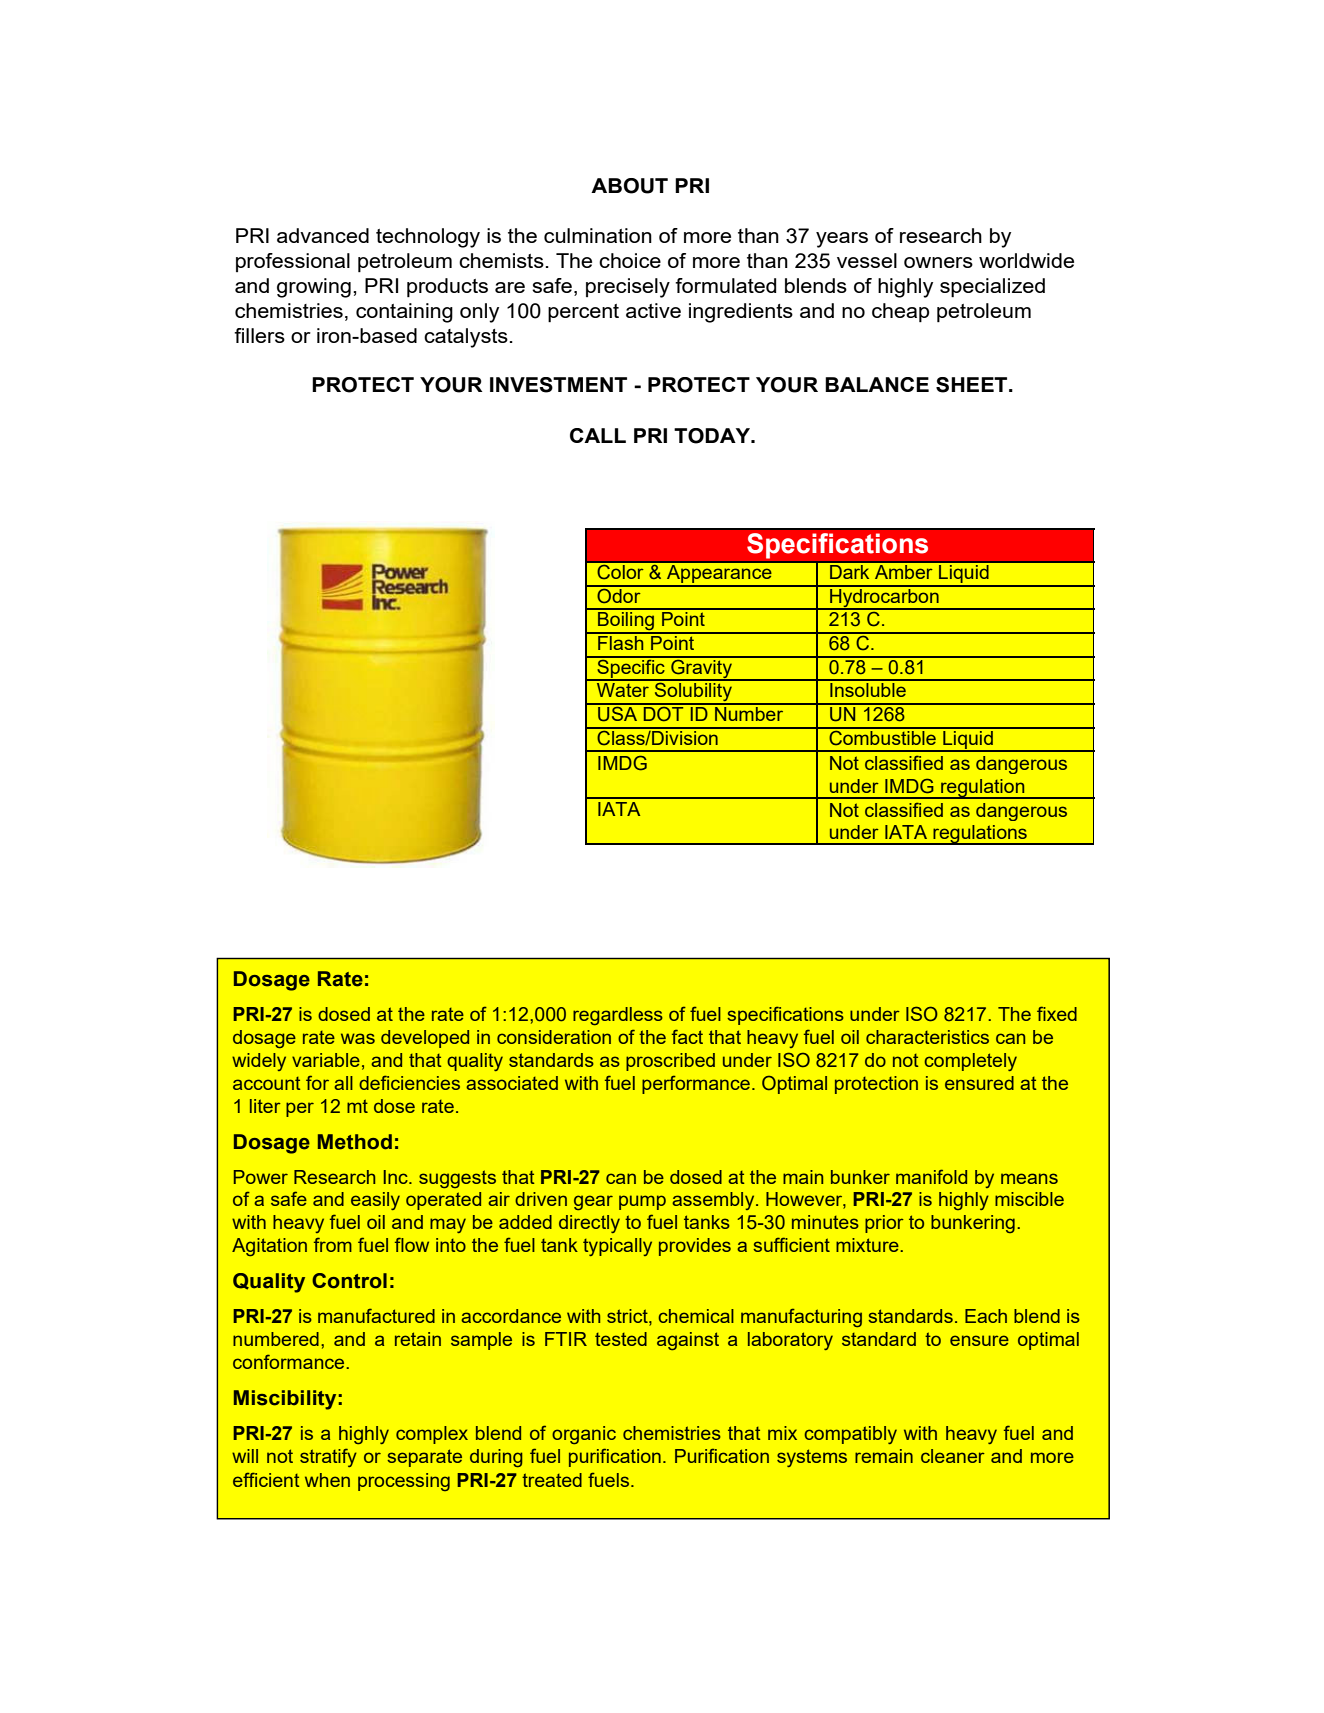  Describe the element at coordinates (938, 262) in the document. I see `owners` at that location.
